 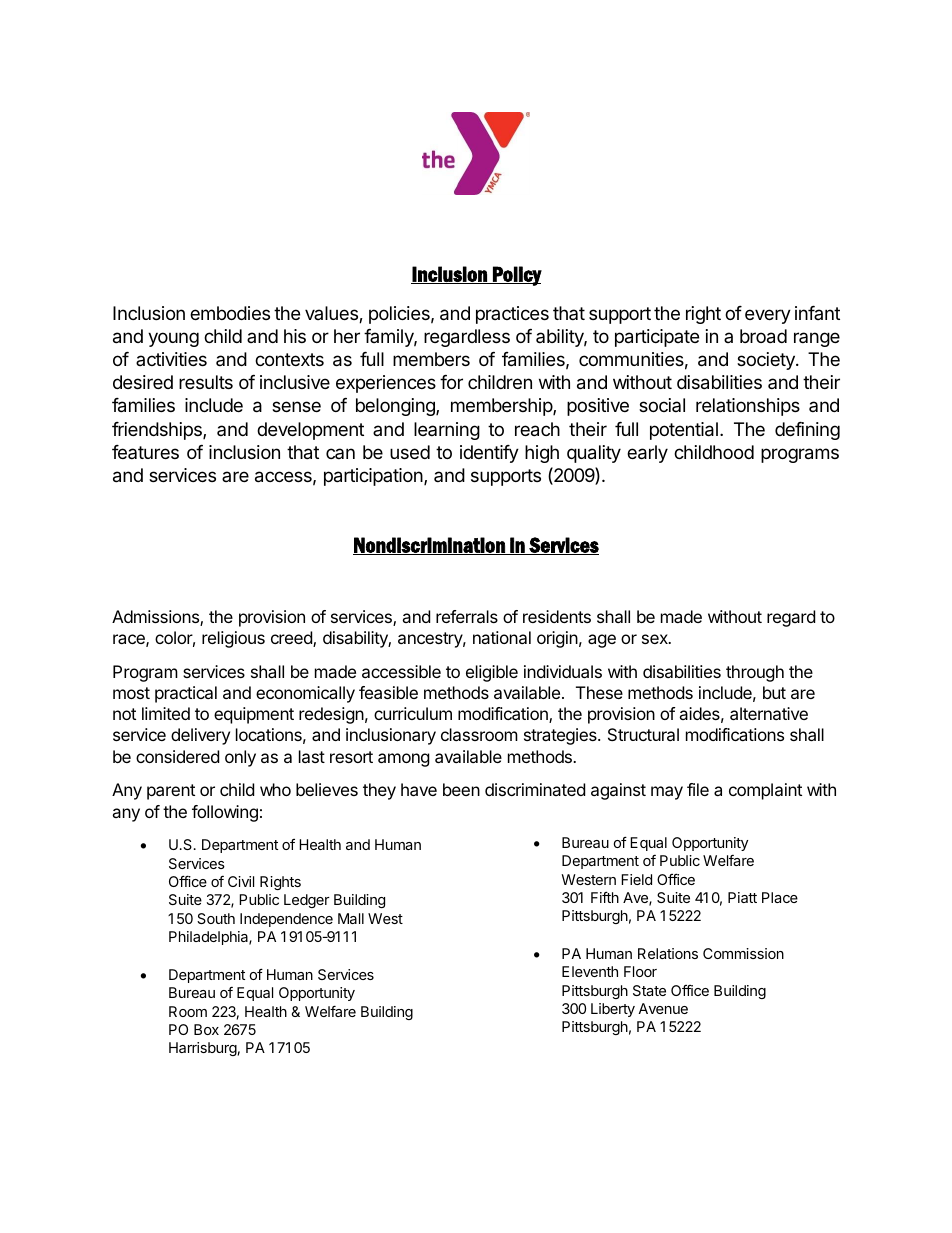 What do you see at coordinates (145, 452) in the screenshot?
I see `features` at bounding box center [145, 452].
